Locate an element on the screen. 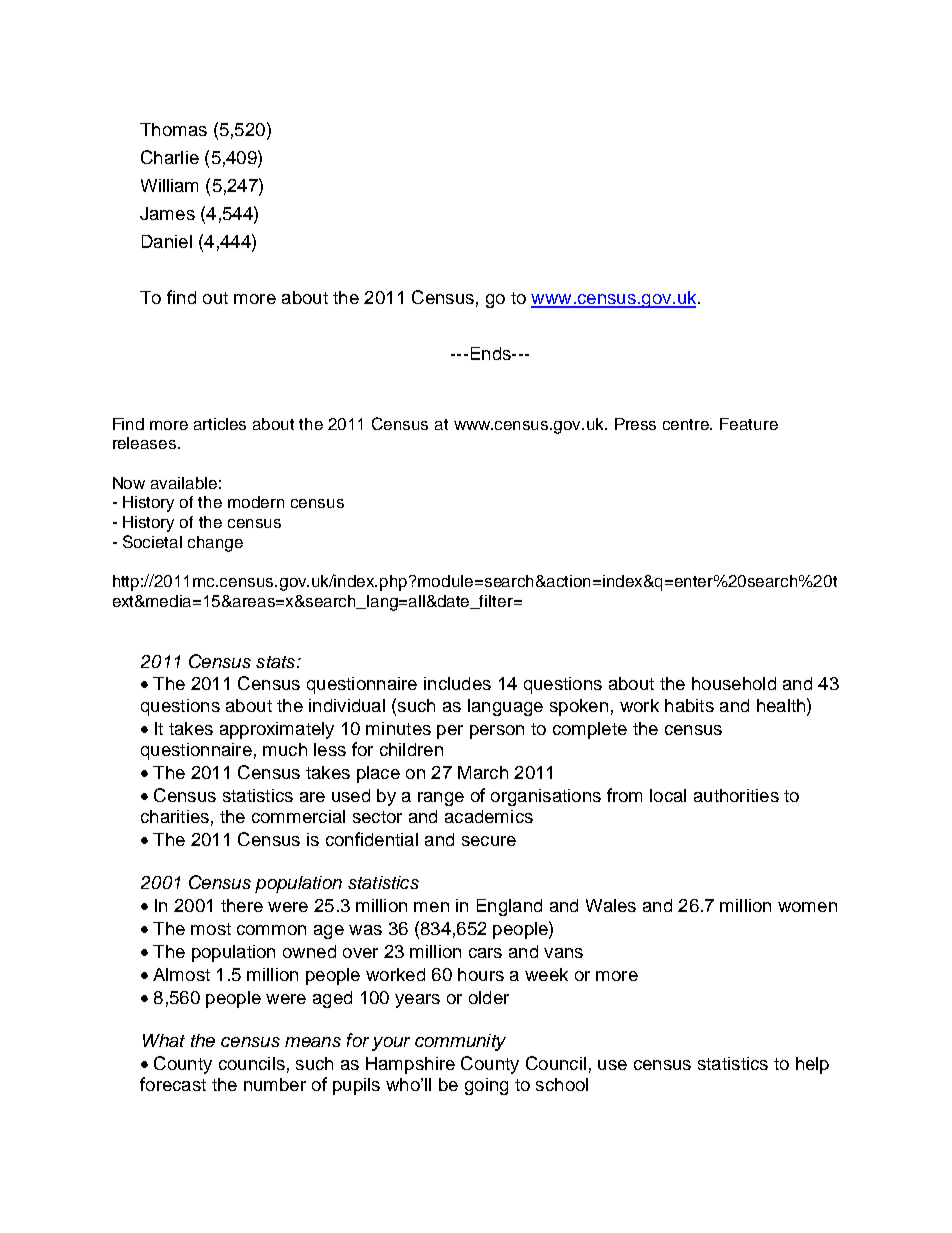 This screenshot has height=1233, width=952. includes is located at coordinates (457, 683).
